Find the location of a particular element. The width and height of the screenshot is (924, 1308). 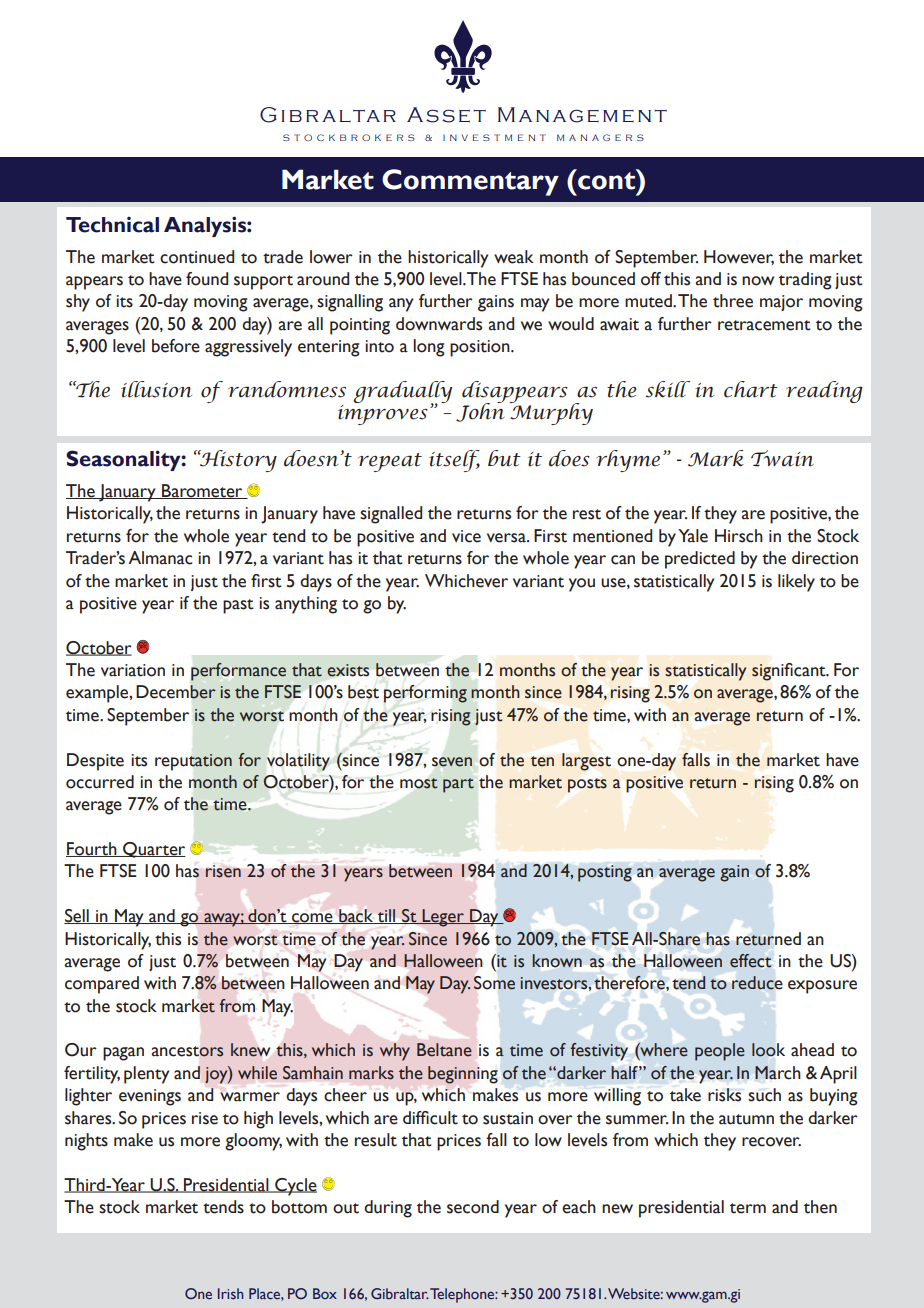

Commentary is located at coordinates (470, 182).
